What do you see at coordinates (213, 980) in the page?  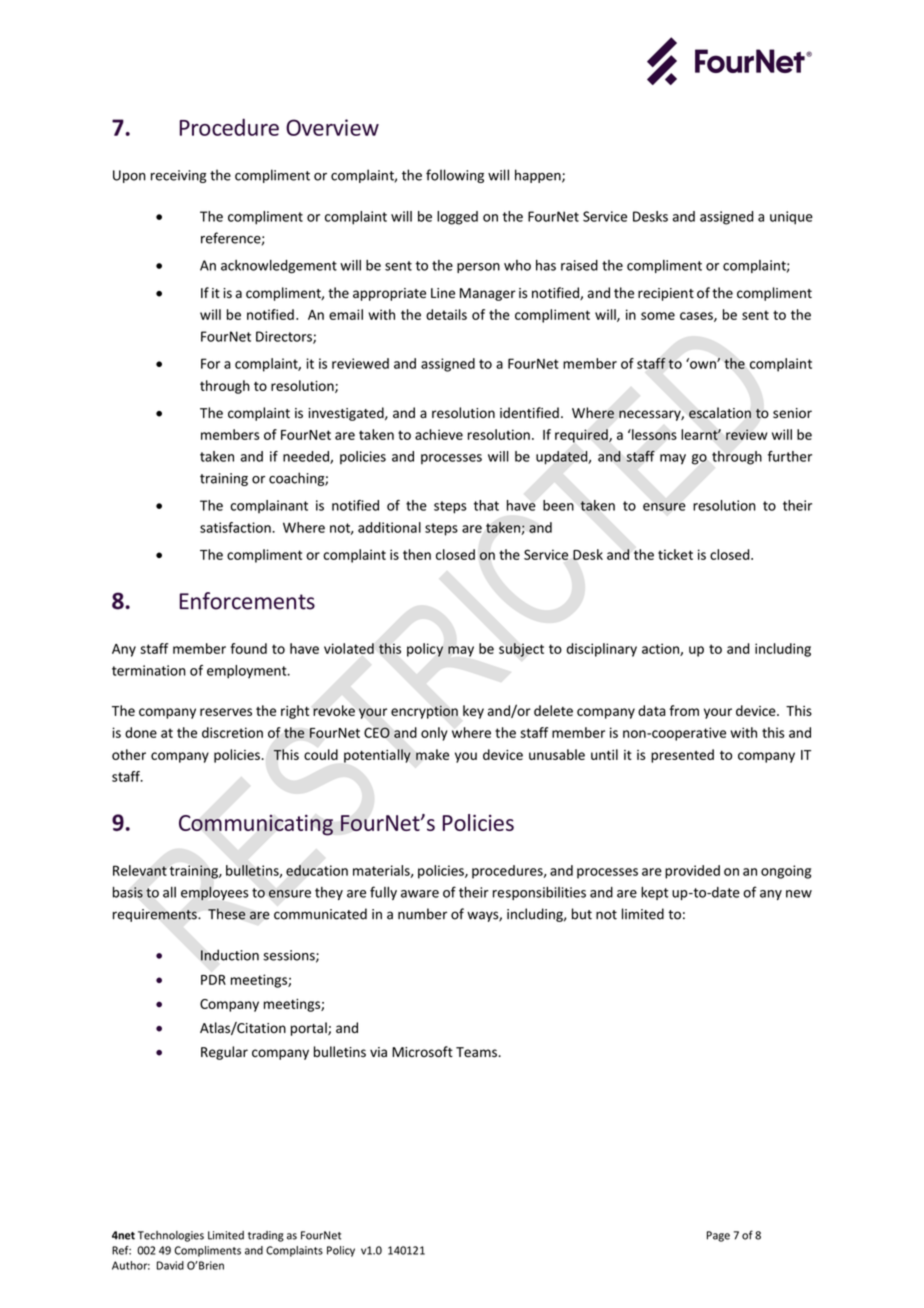 I see `PDR` at bounding box center [213, 980].
